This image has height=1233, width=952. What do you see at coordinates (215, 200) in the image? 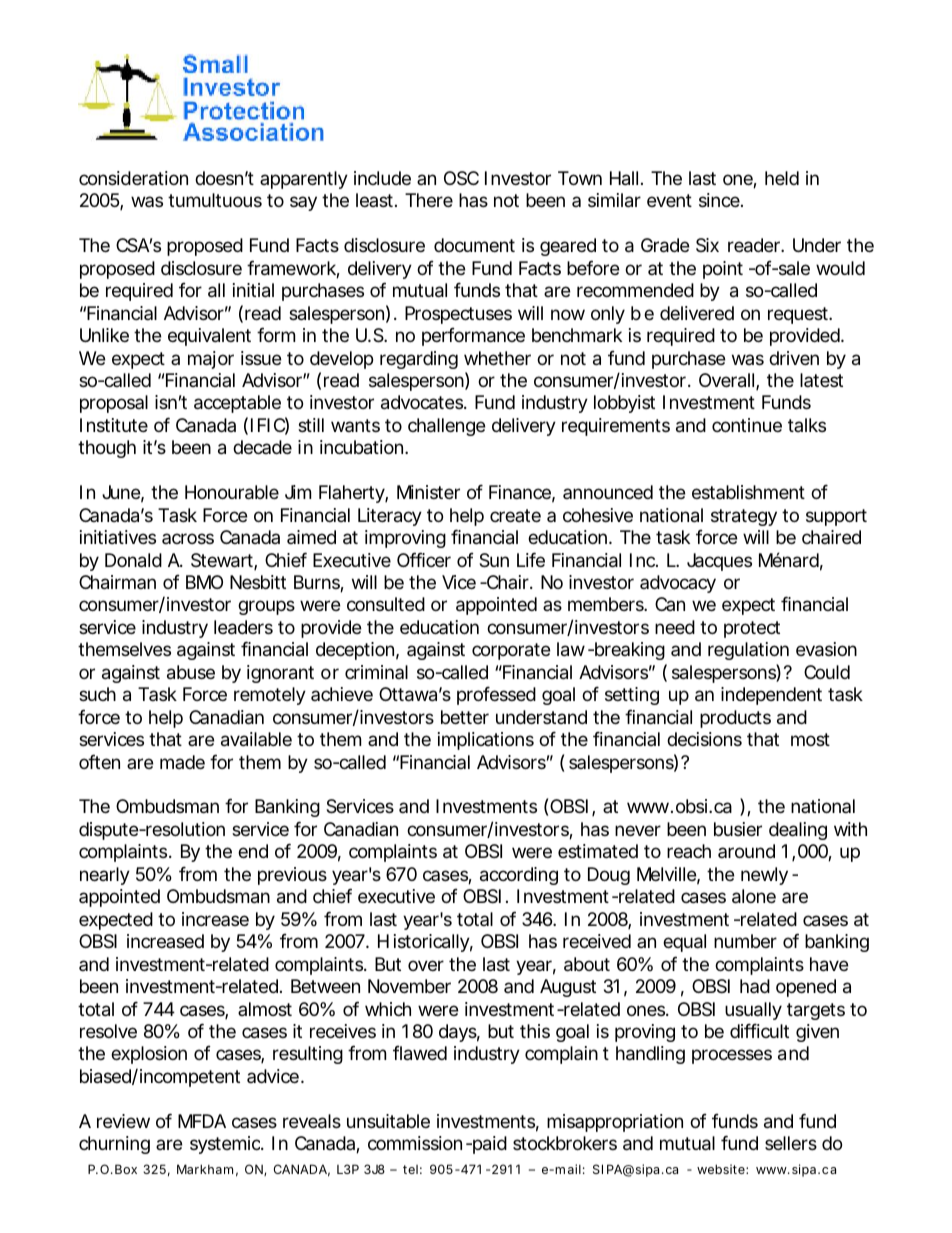
I see `tumultuous` at bounding box center [215, 200].
